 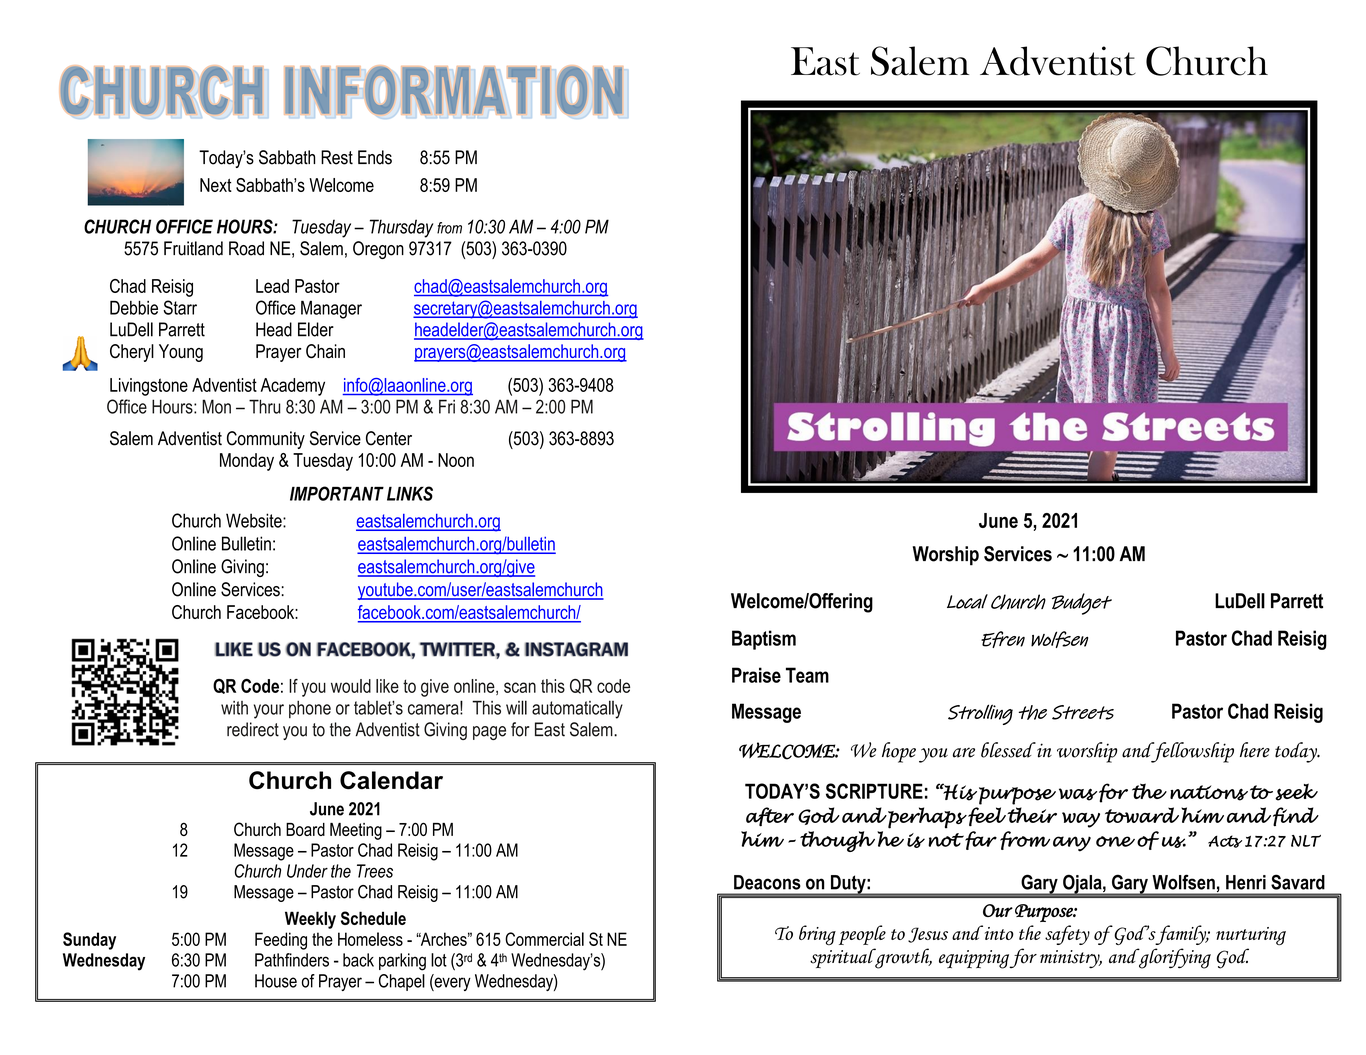 What do you see at coordinates (1174, 958) in the image?
I see `glorifying` at bounding box center [1174, 958].
